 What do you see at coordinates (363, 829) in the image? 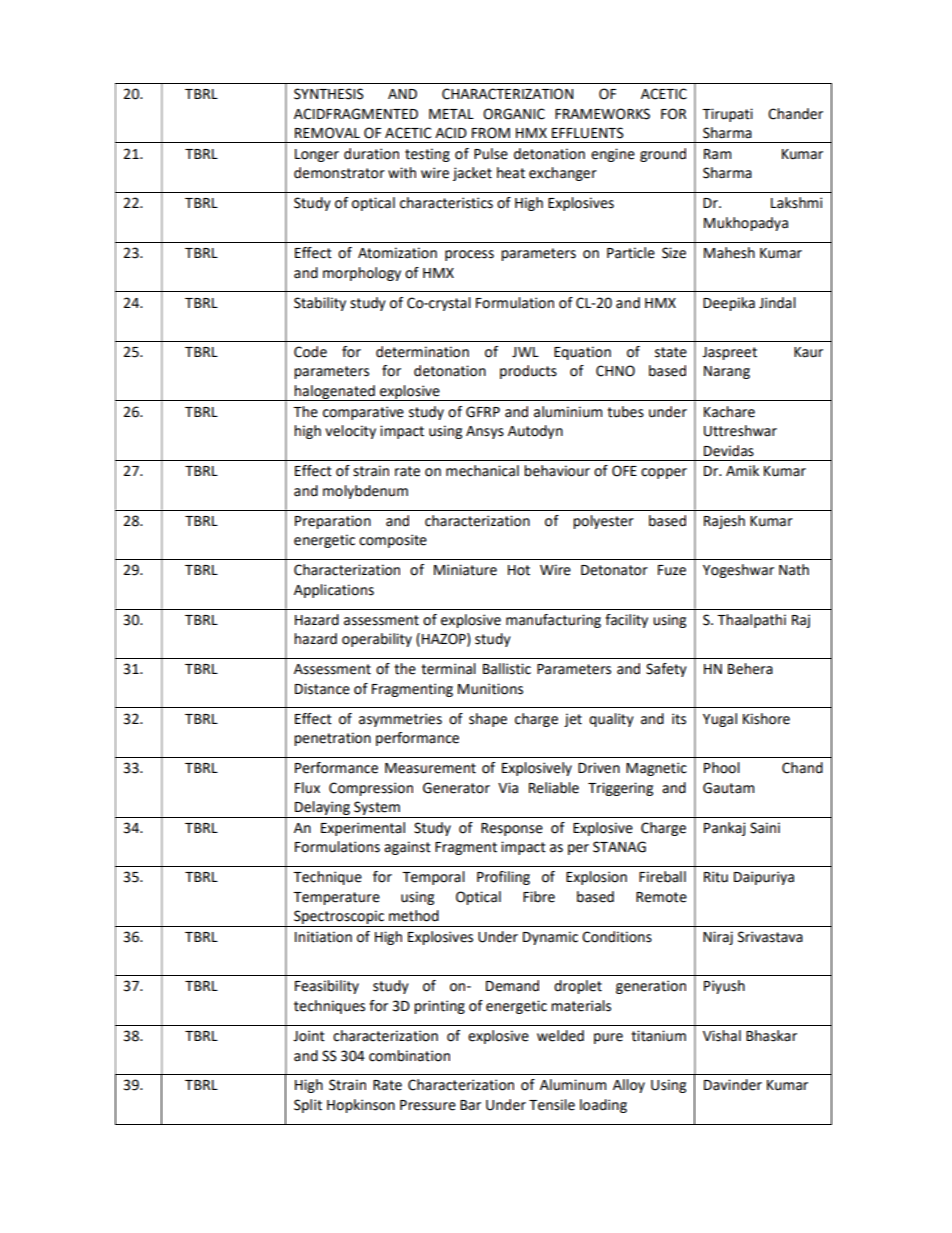
I see `Experimental` at bounding box center [363, 829].
